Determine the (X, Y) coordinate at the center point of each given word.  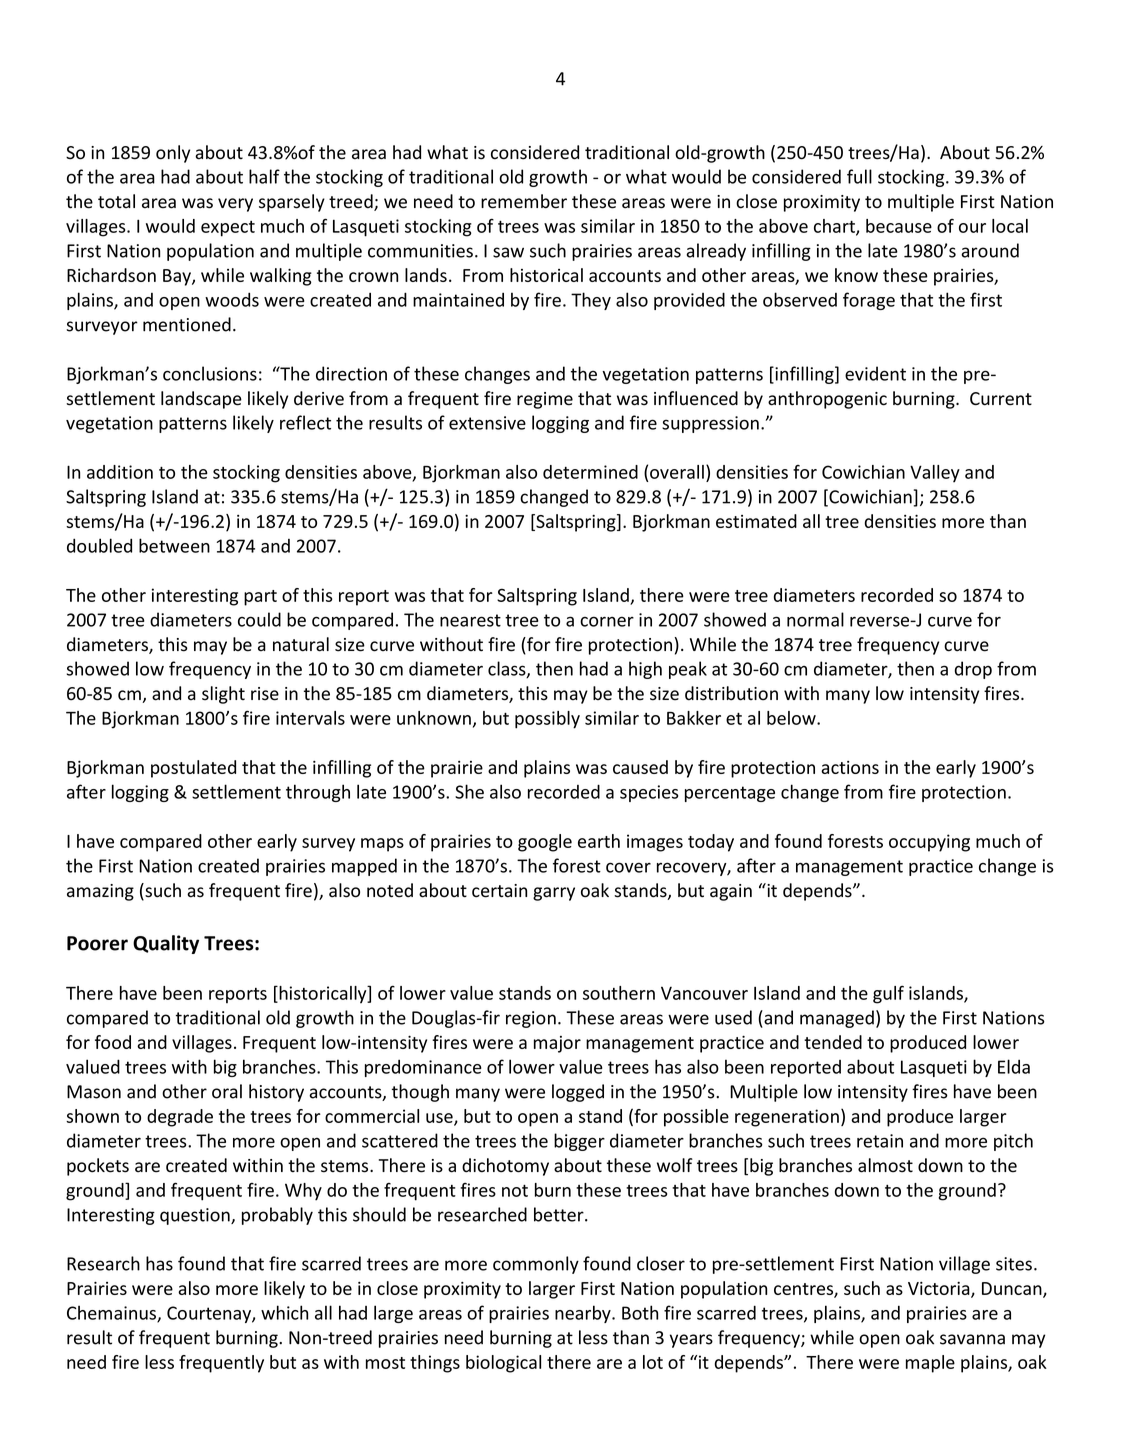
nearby (584, 1314)
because (899, 226)
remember (524, 201)
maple (930, 1364)
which (284, 1312)
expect (228, 229)
